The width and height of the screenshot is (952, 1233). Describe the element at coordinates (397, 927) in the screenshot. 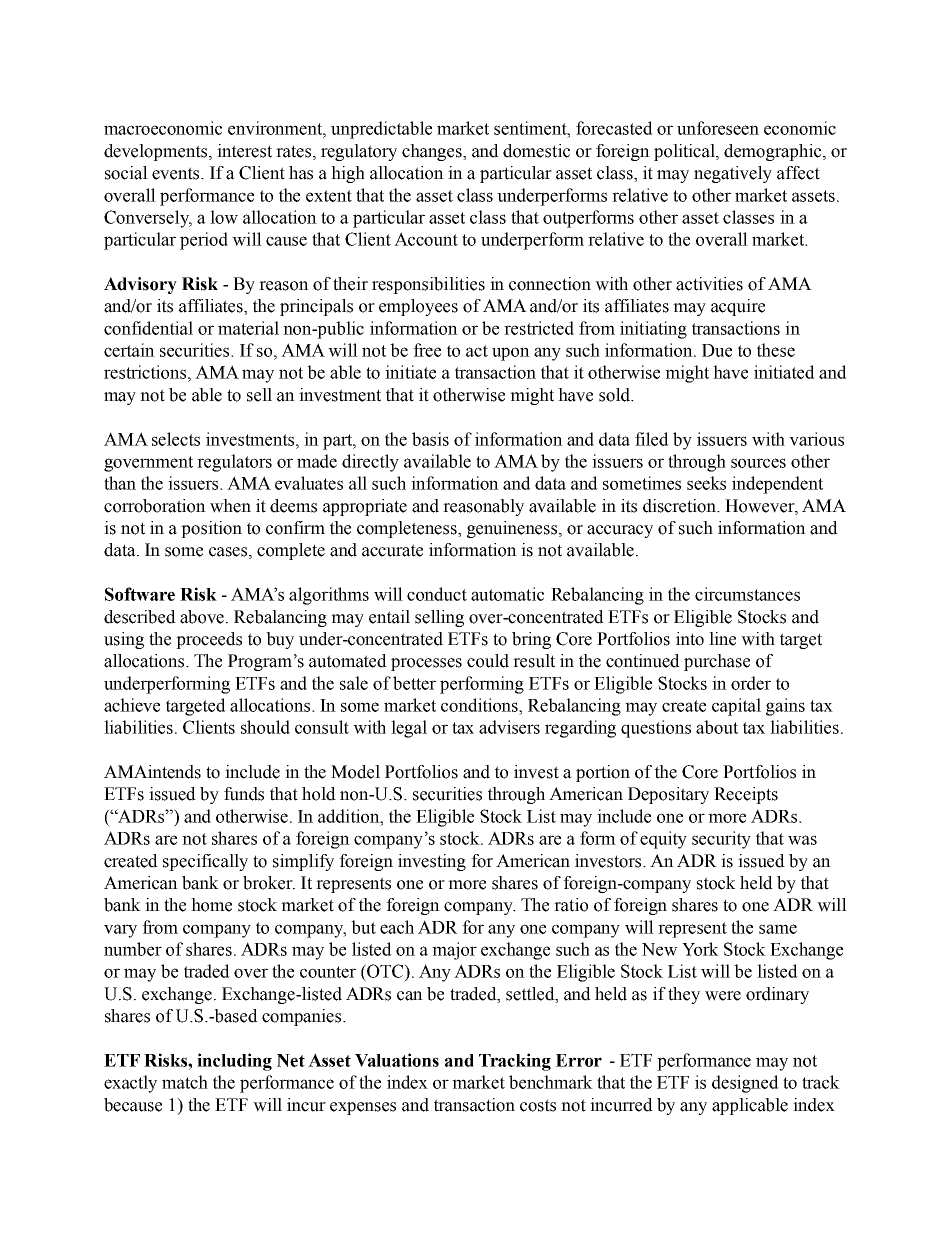

I see `each` at that location.
